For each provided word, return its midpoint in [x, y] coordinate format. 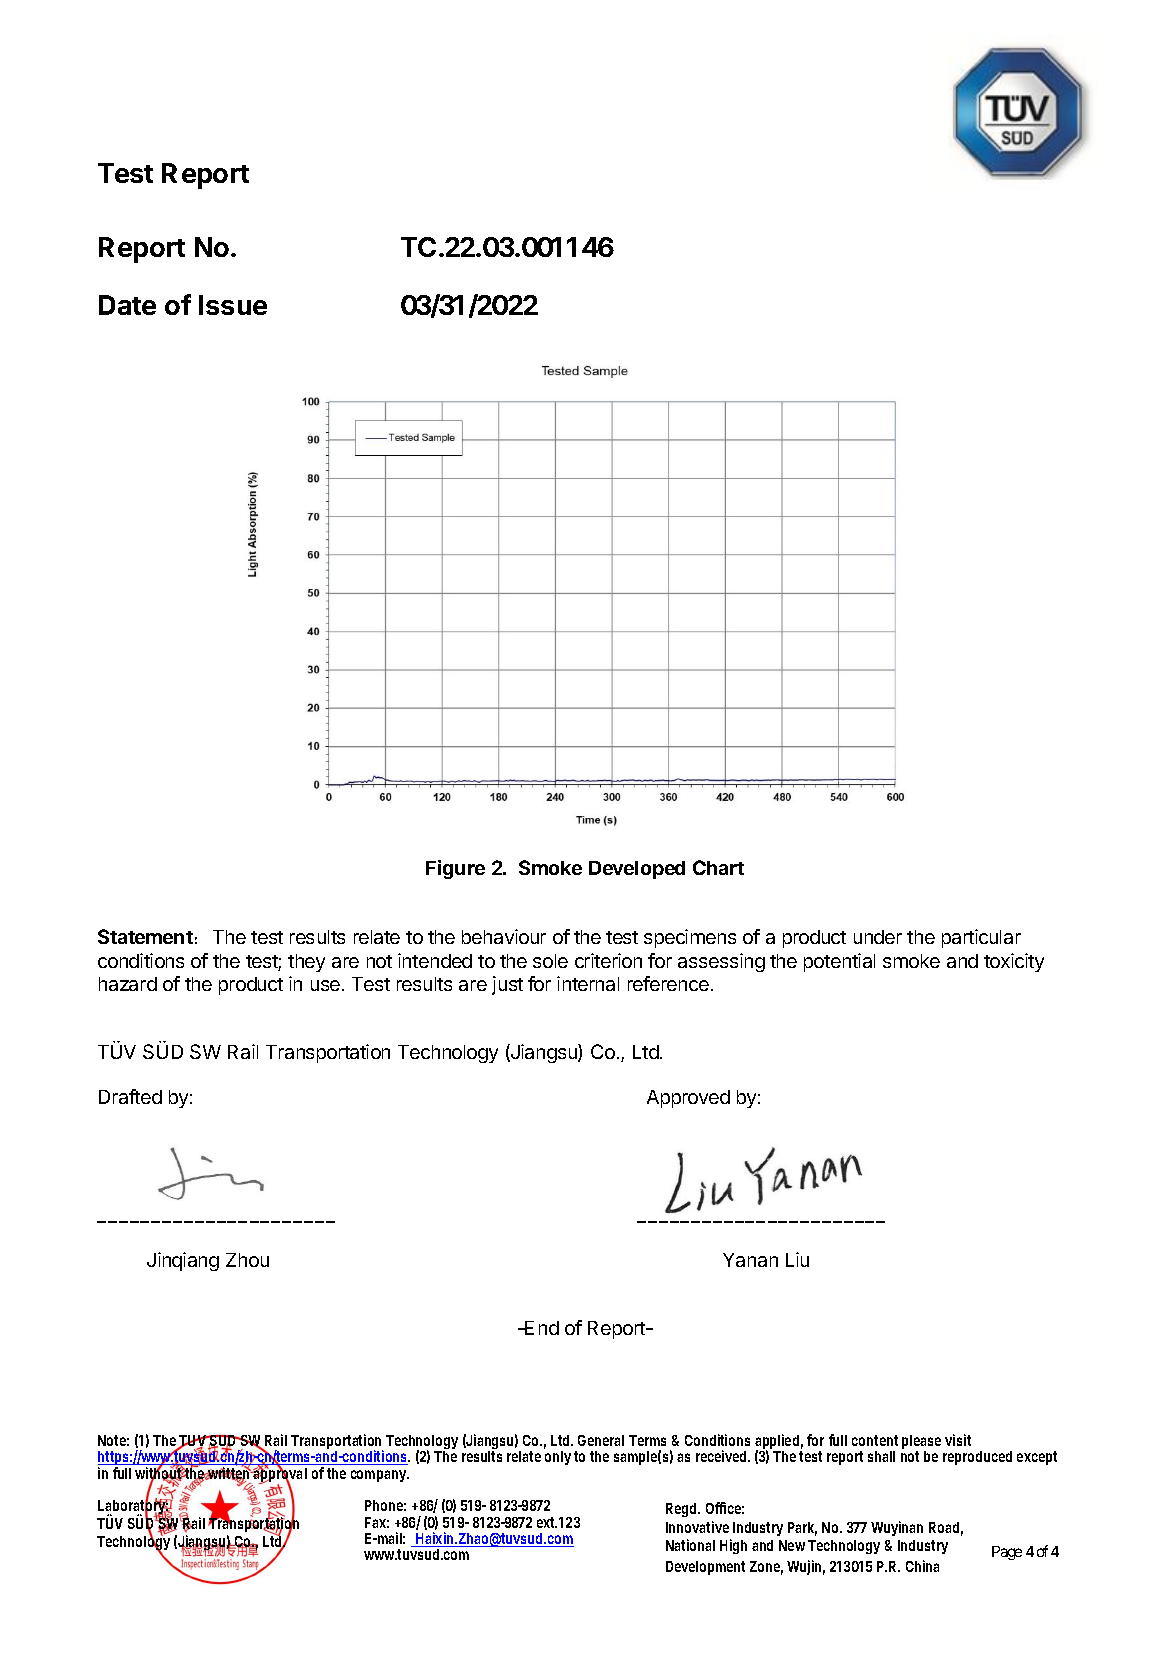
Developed [637, 870]
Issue [233, 305]
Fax [377, 1522]
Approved [688, 1099]
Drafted [130, 1096]
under [878, 937]
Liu [797, 1259]
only [558, 1458]
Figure [455, 869]
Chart [718, 867]
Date [127, 305]
